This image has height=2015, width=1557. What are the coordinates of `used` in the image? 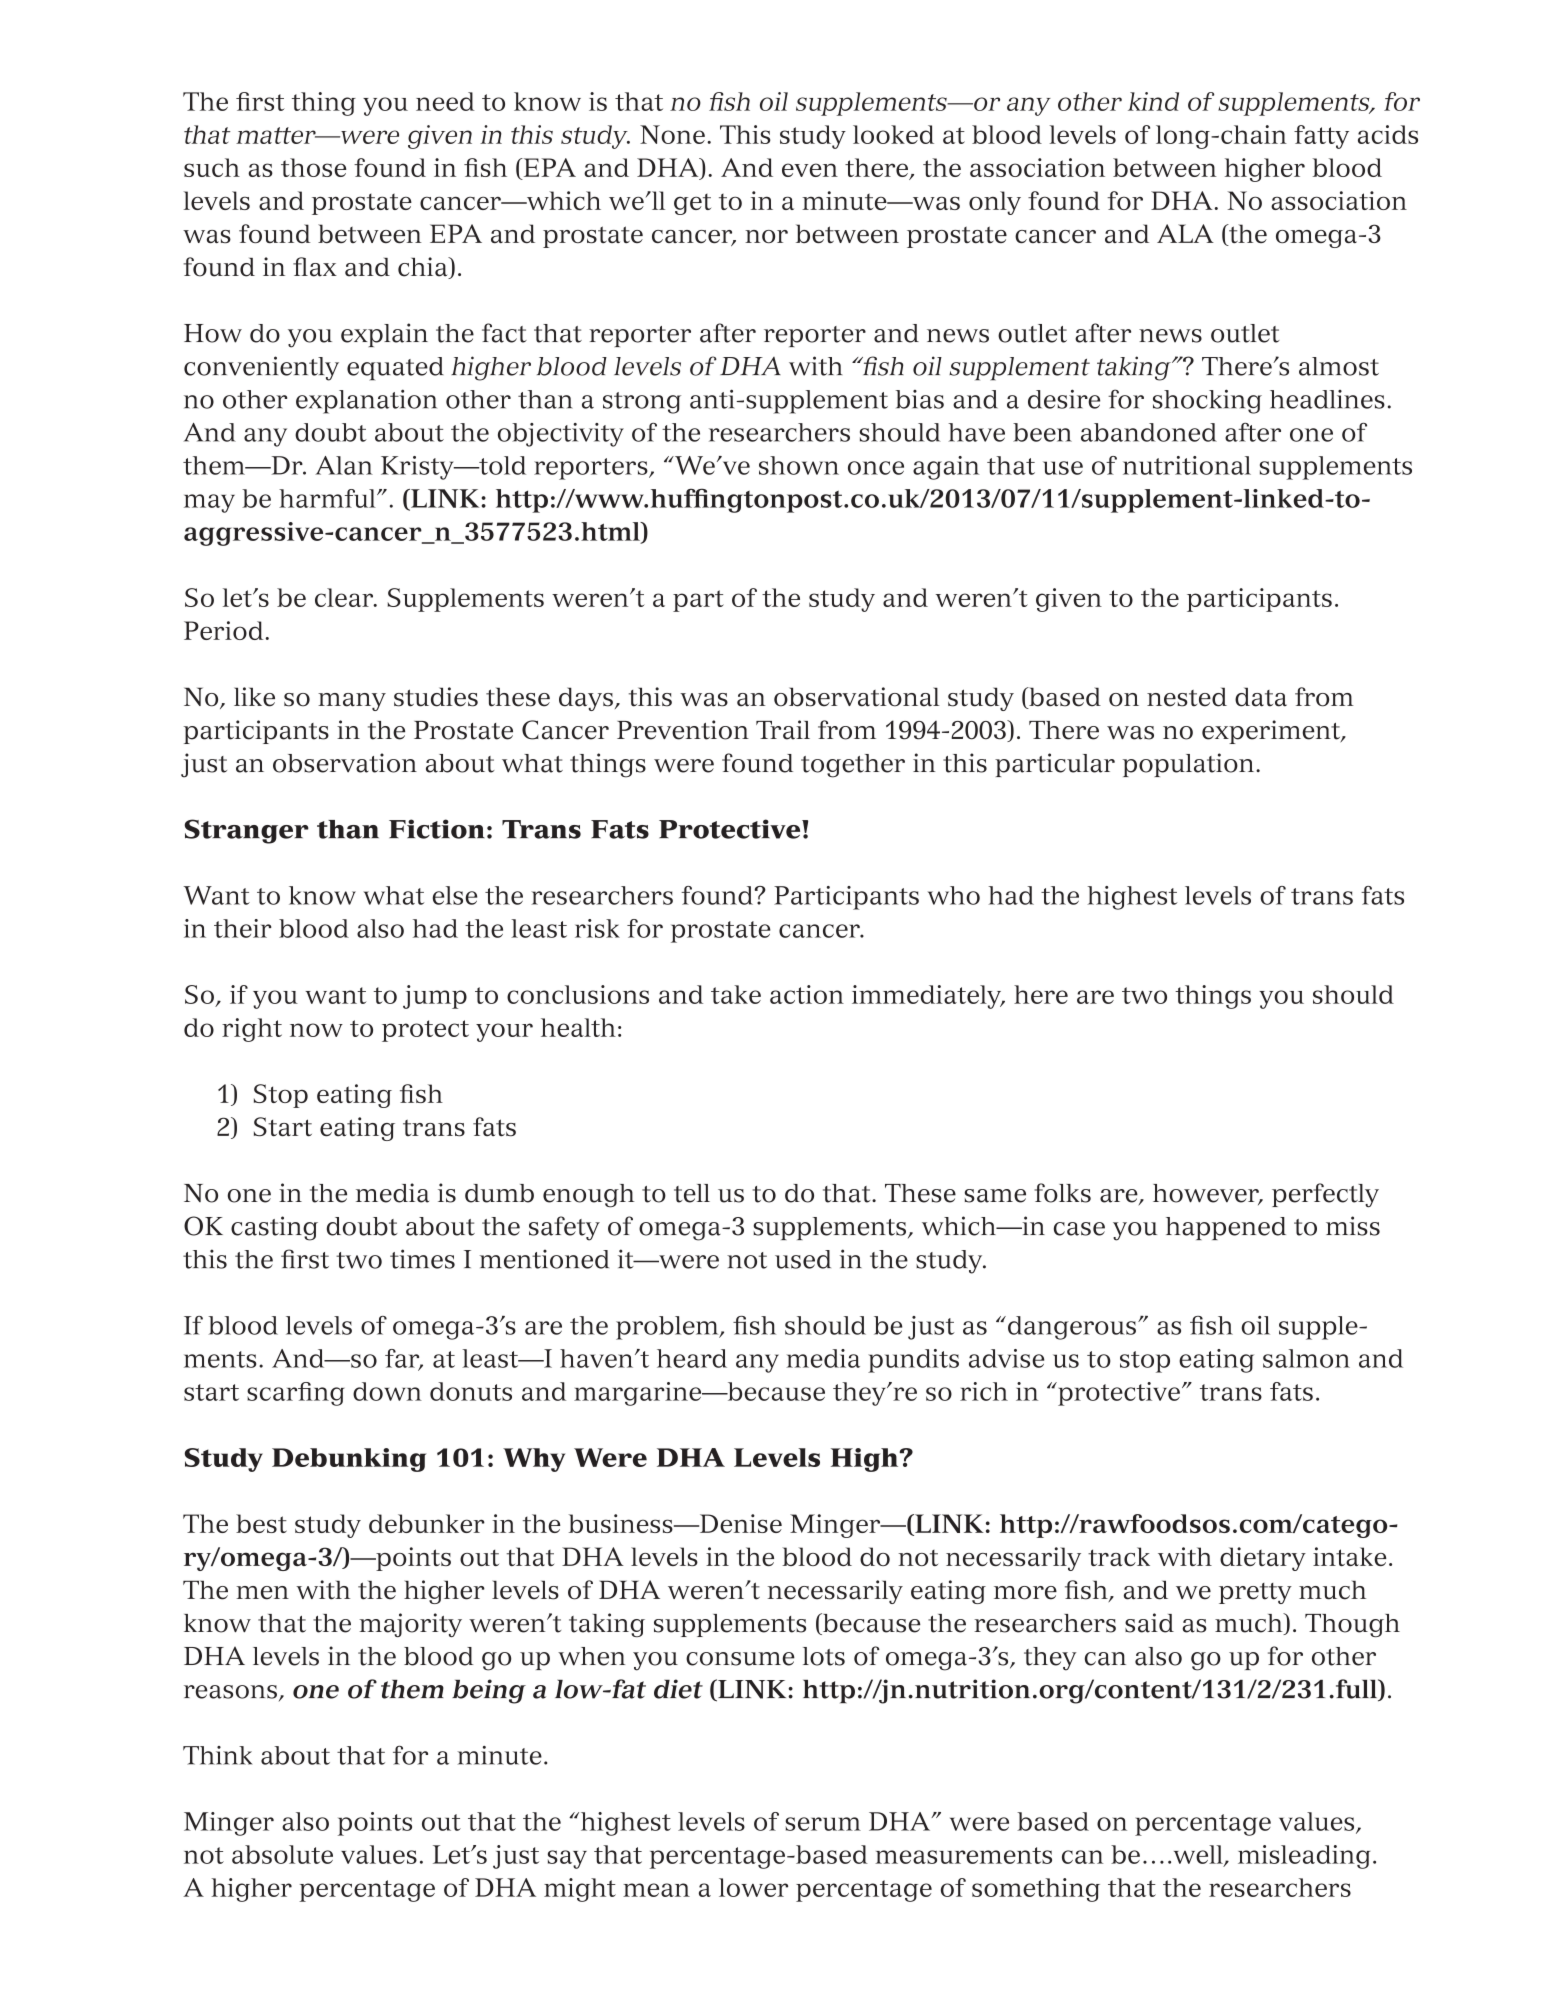 It's located at (803, 1259).
